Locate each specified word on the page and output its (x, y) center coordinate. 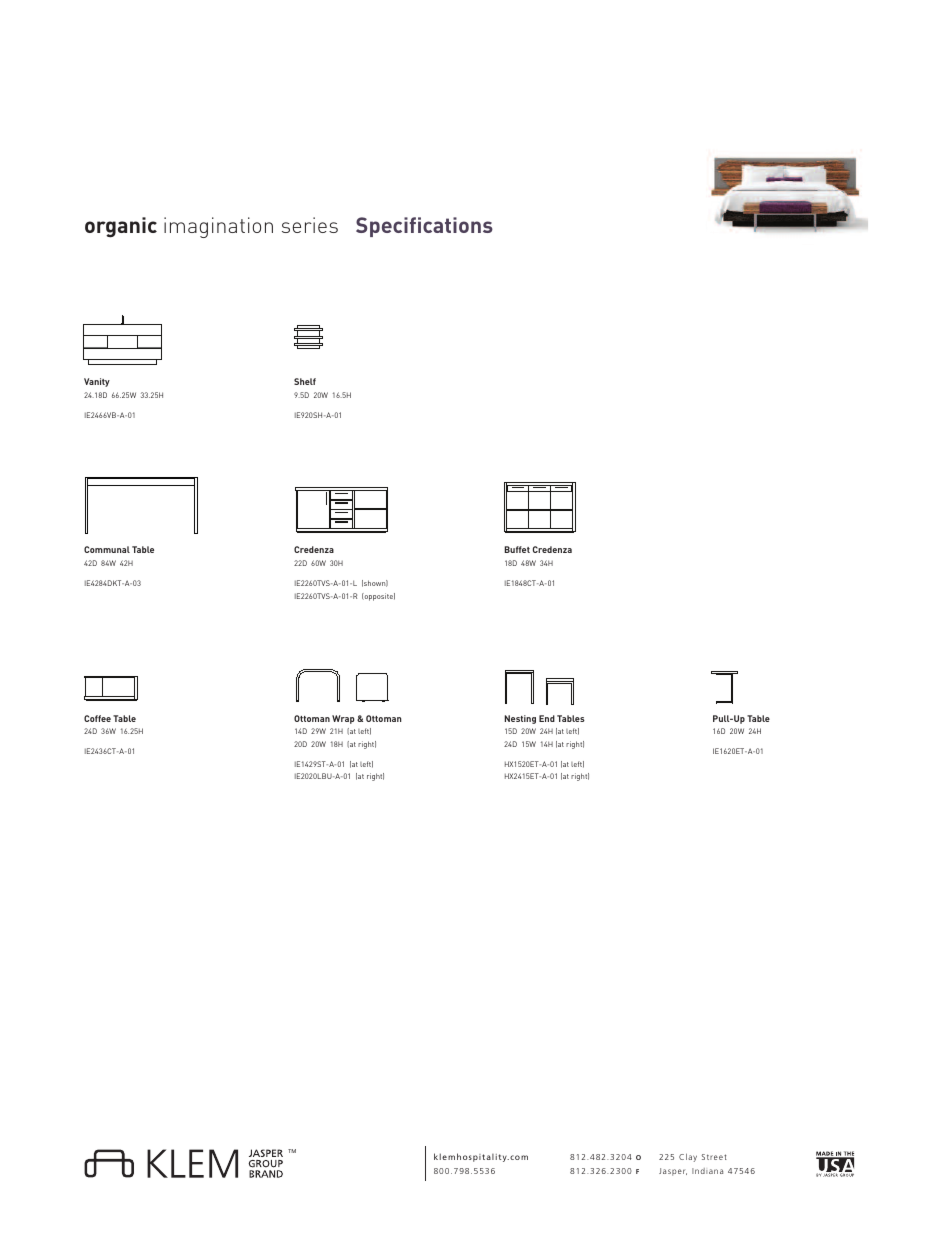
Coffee (97, 718)
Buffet (517, 549)
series (310, 225)
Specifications (424, 227)
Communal (107, 549)
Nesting (520, 719)
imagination (218, 227)
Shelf (305, 381)
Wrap (343, 719)
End (547, 718)
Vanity (97, 382)
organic (121, 227)
